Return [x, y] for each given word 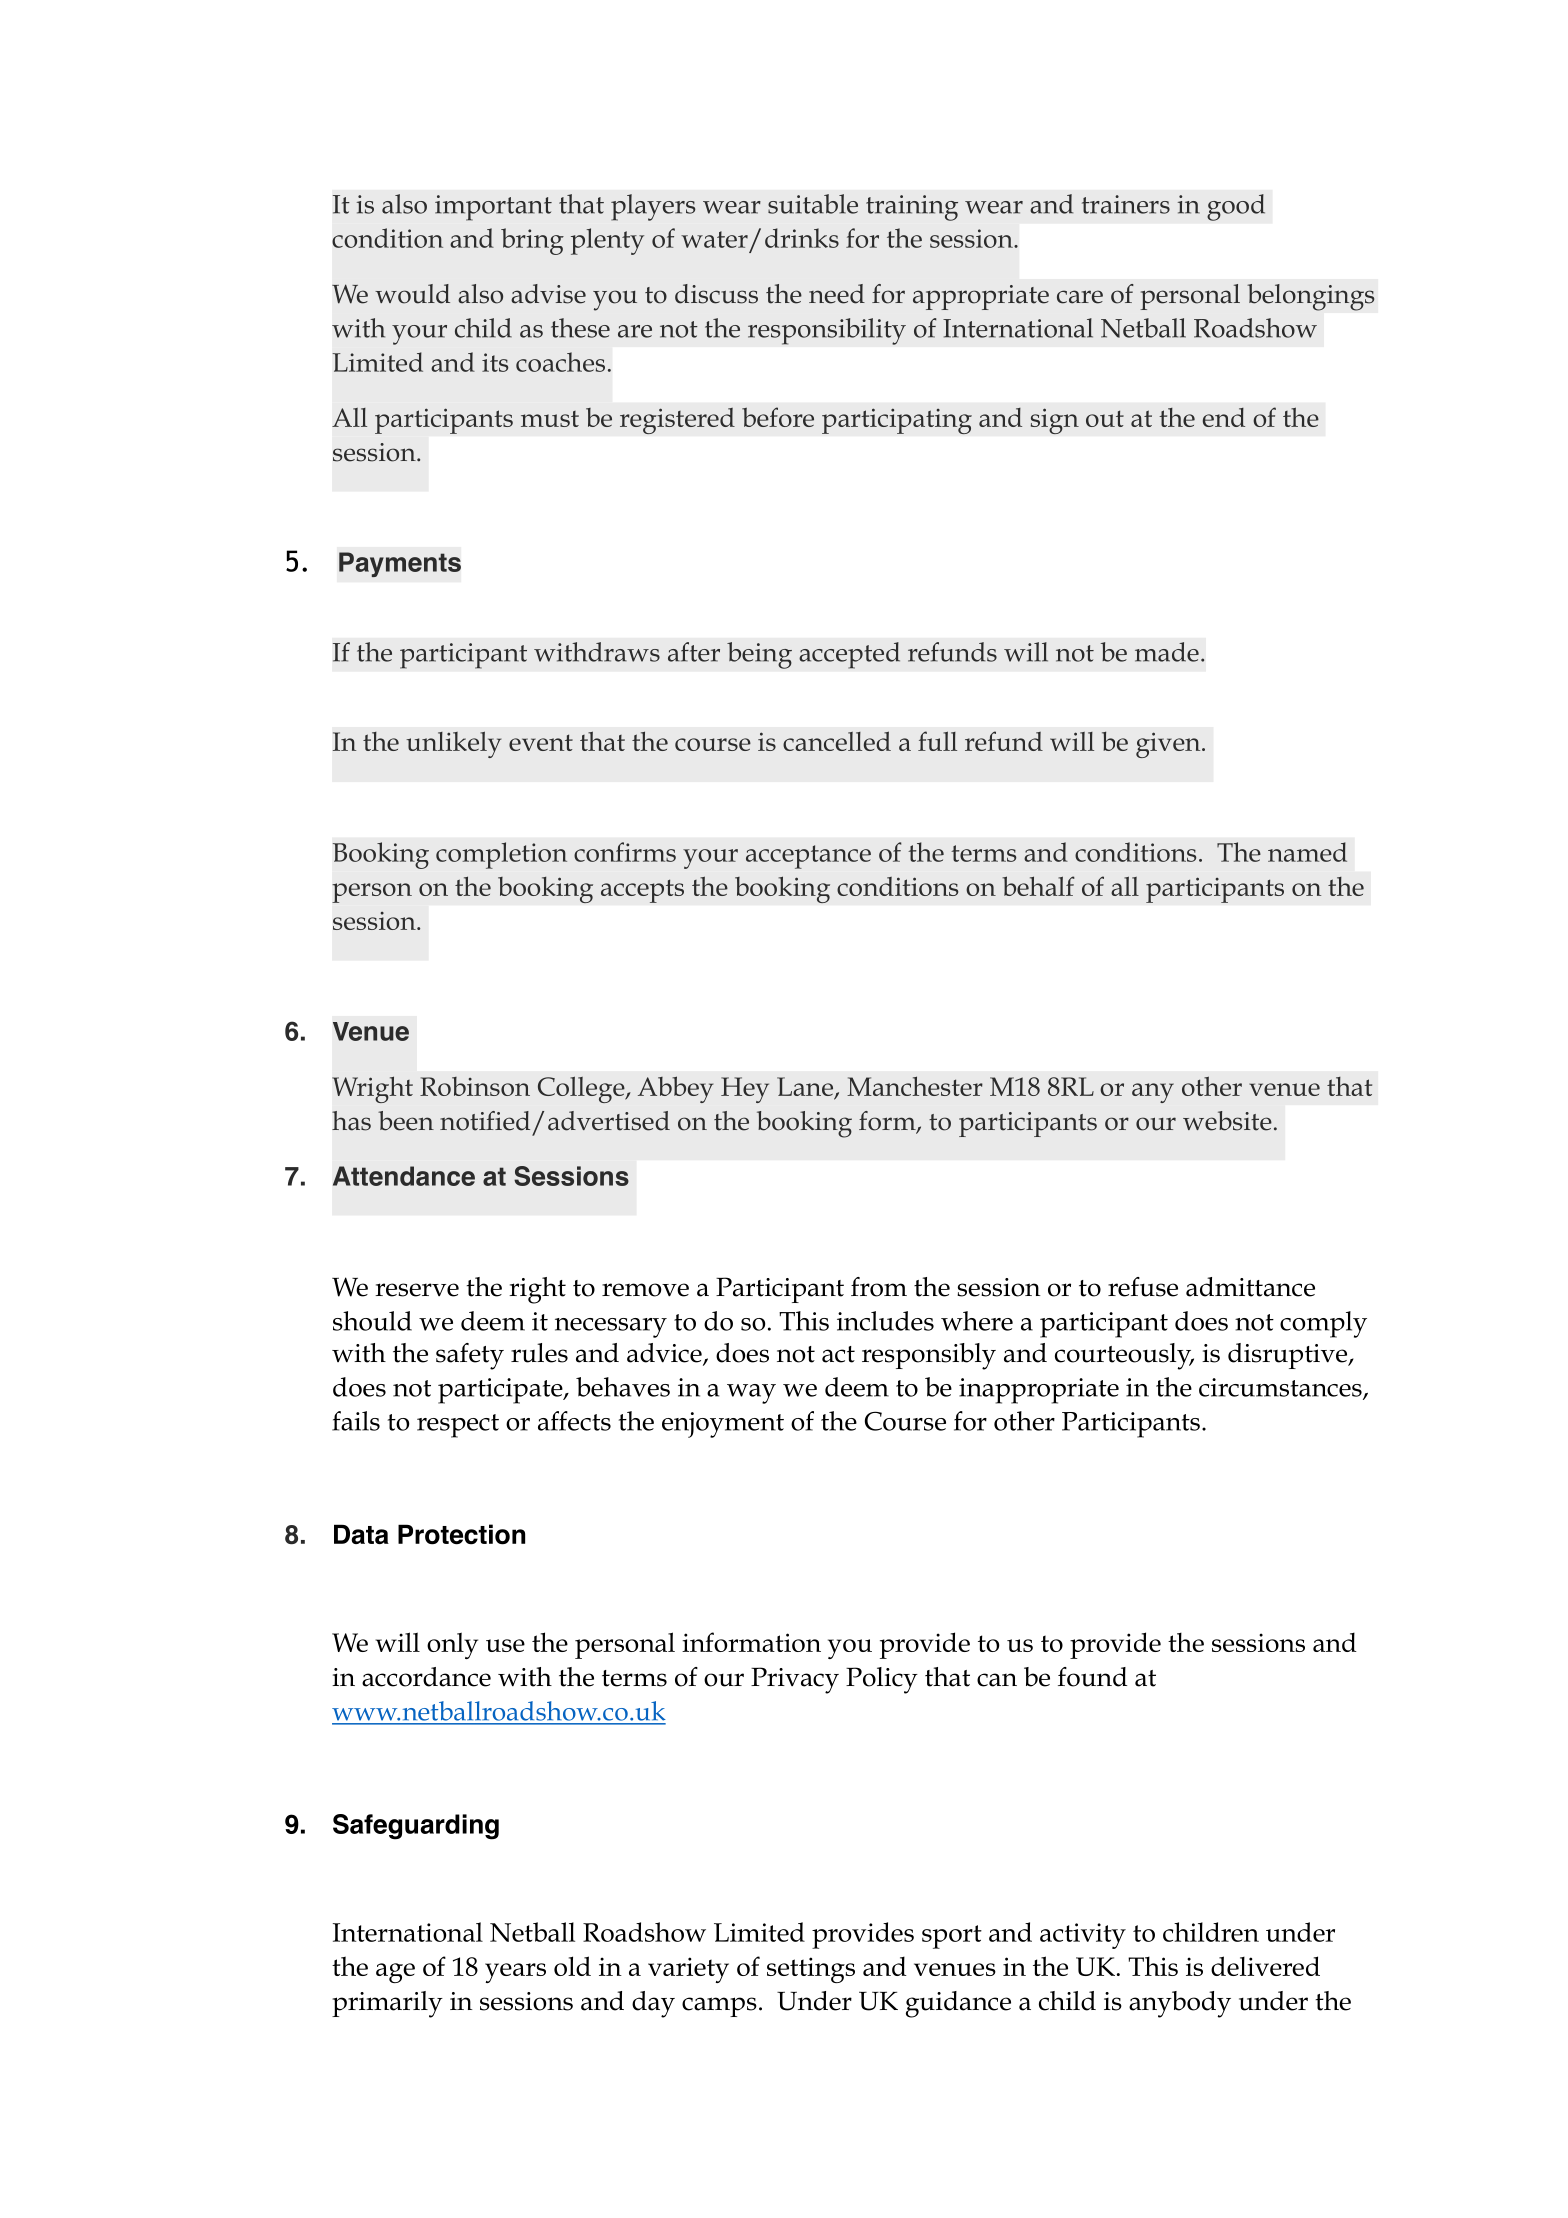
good [1236, 207]
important [493, 208]
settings [811, 1970]
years [515, 1973]
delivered [1265, 1966]
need [837, 294]
